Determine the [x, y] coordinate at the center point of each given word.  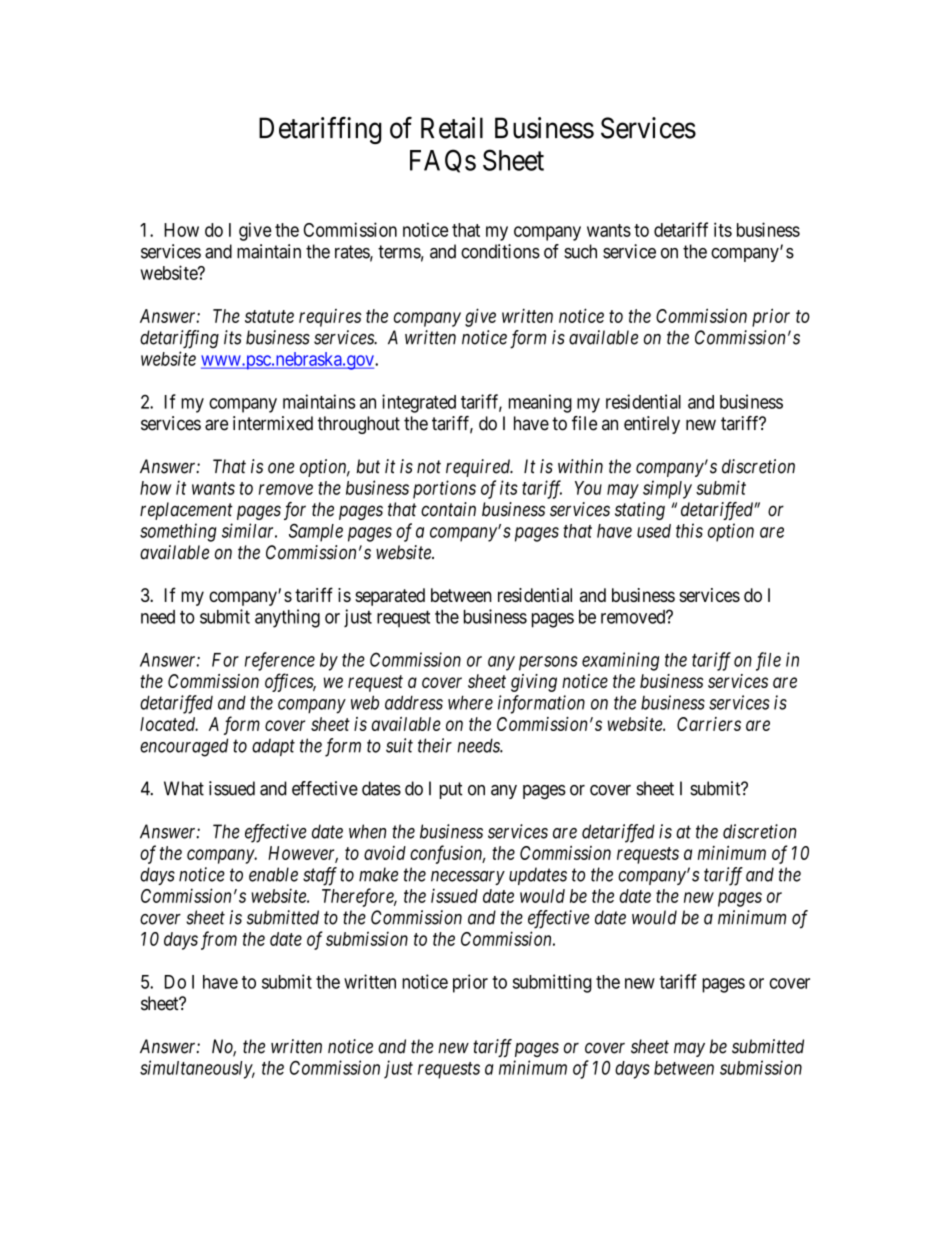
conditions [500, 251]
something [178, 532]
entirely [652, 425]
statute [269, 316]
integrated [419, 403]
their [435, 745]
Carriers [709, 724]
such [580, 251]
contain [448, 509]
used [654, 531]
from [219, 940]
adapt [273, 747]
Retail [452, 128]
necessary [468, 878]
